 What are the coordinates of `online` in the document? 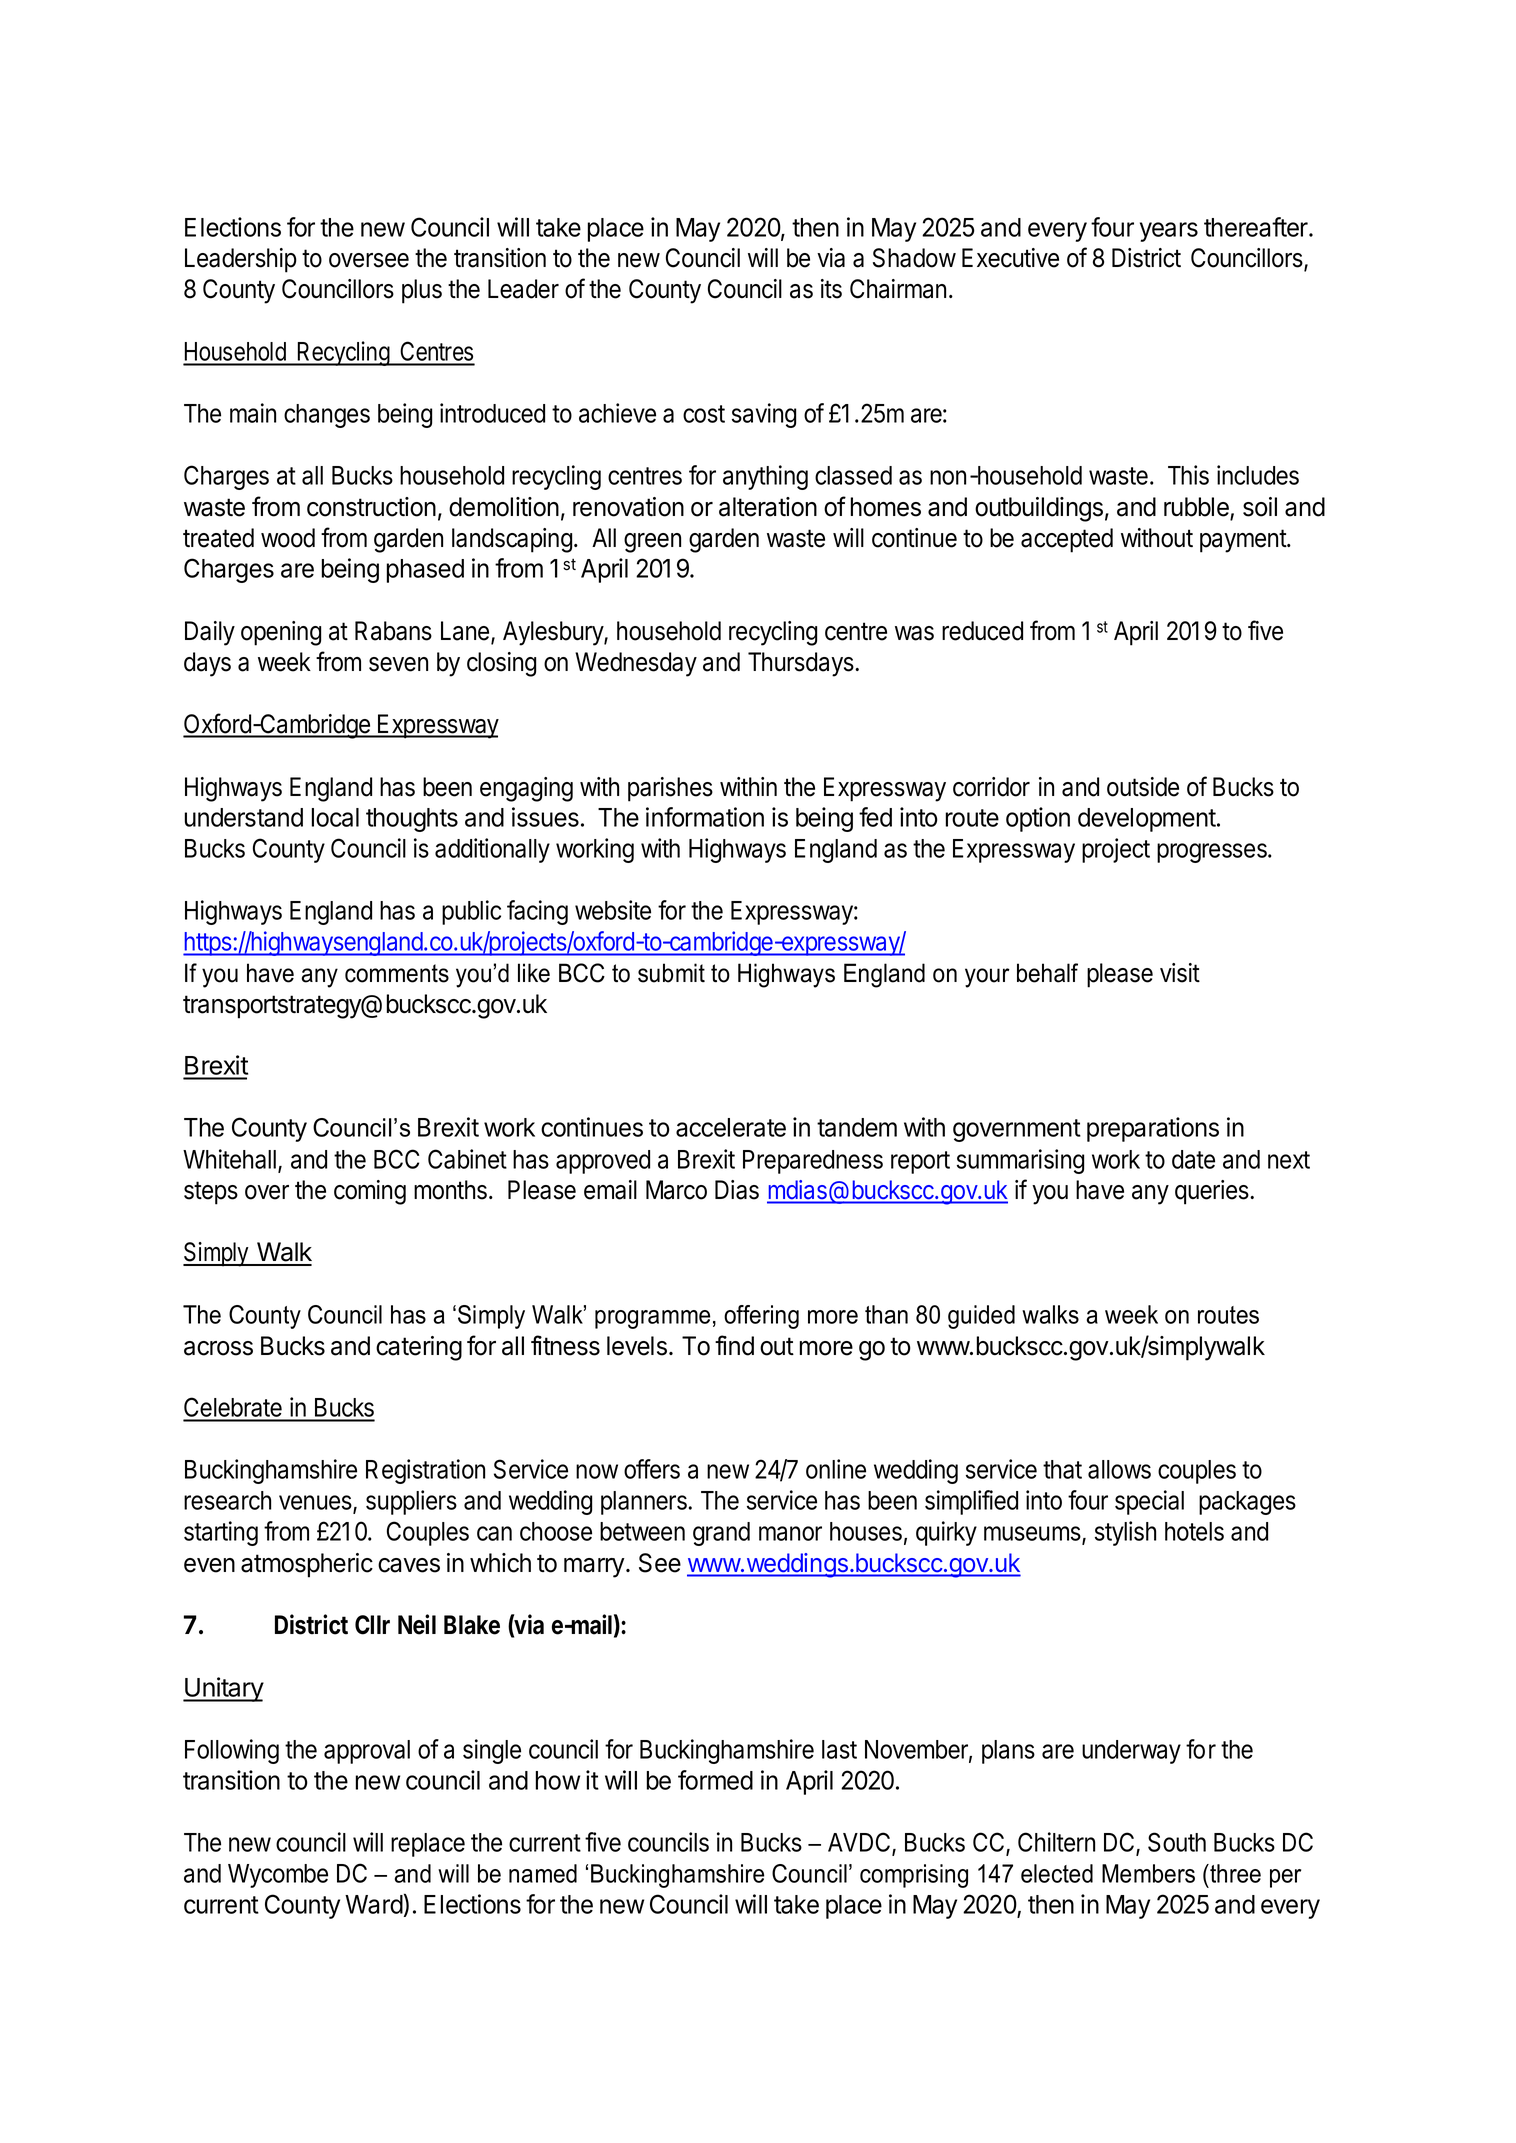 It's located at (836, 1469).
